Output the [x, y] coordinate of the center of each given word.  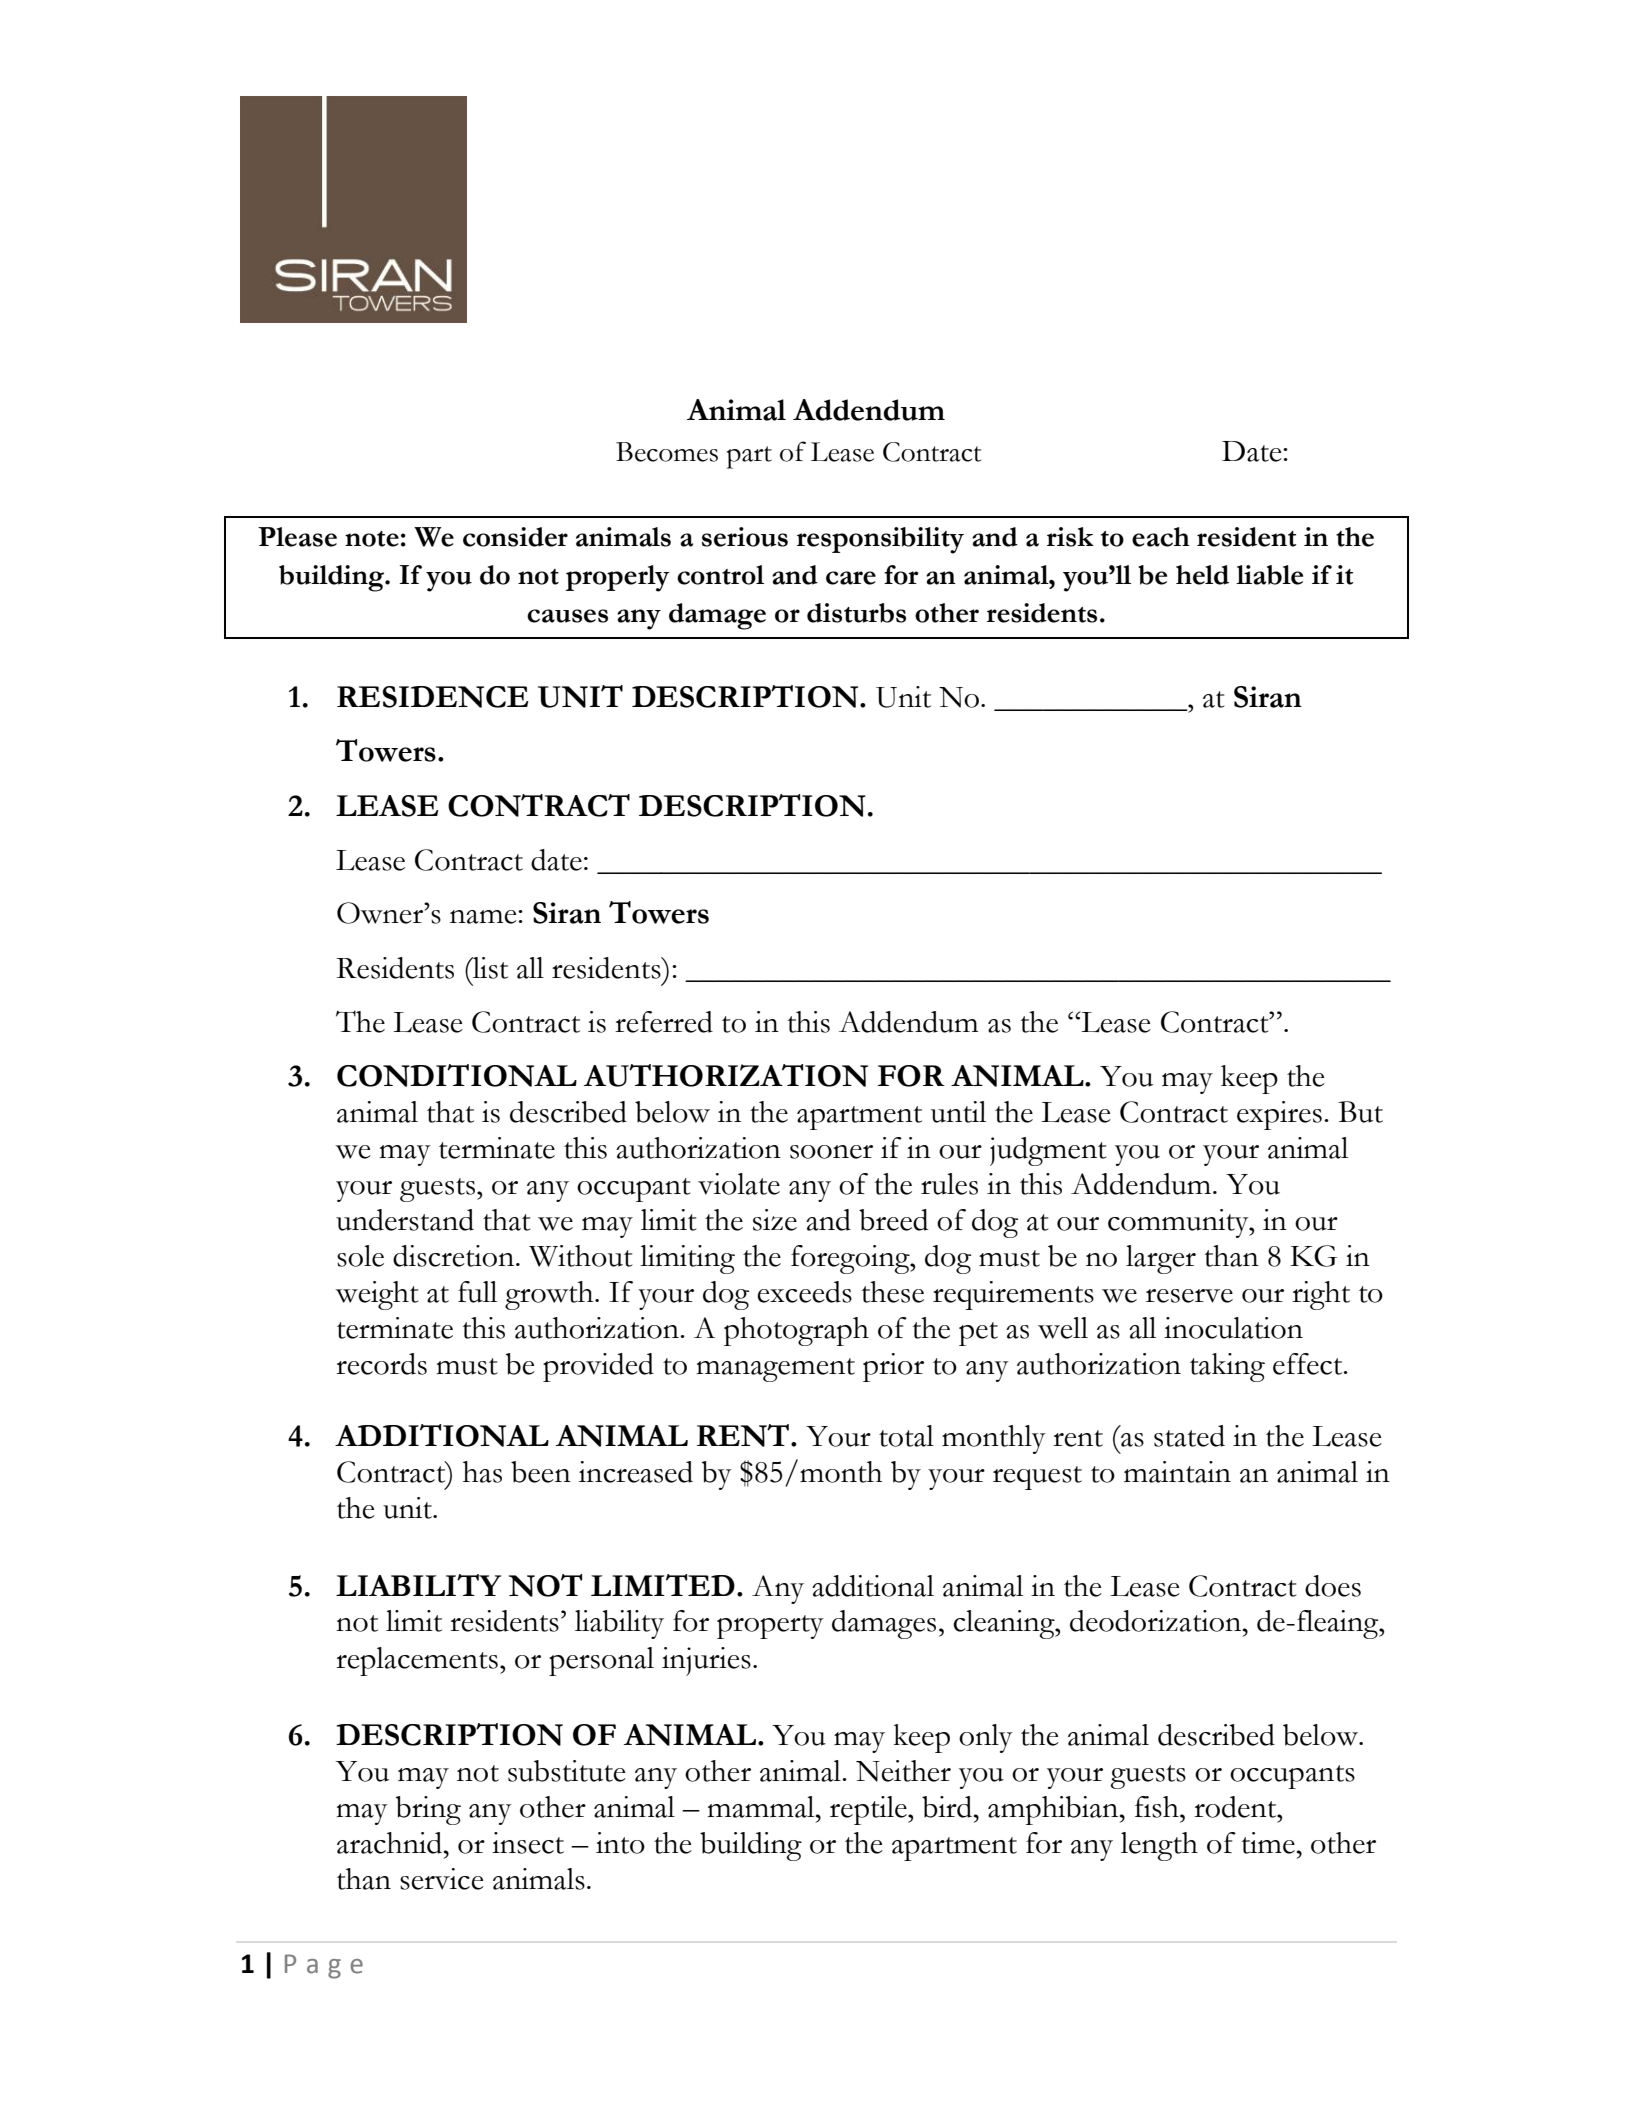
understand [405, 1220]
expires [1279, 1115]
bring [428, 1810]
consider [515, 537]
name [484, 917]
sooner [831, 1152]
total [906, 1436]
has [482, 1472]
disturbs [856, 613]
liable [1269, 575]
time [1268, 1843]
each [1161, 537]
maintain [1177, 1472]
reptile [869, 1810]
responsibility [880, 540]
